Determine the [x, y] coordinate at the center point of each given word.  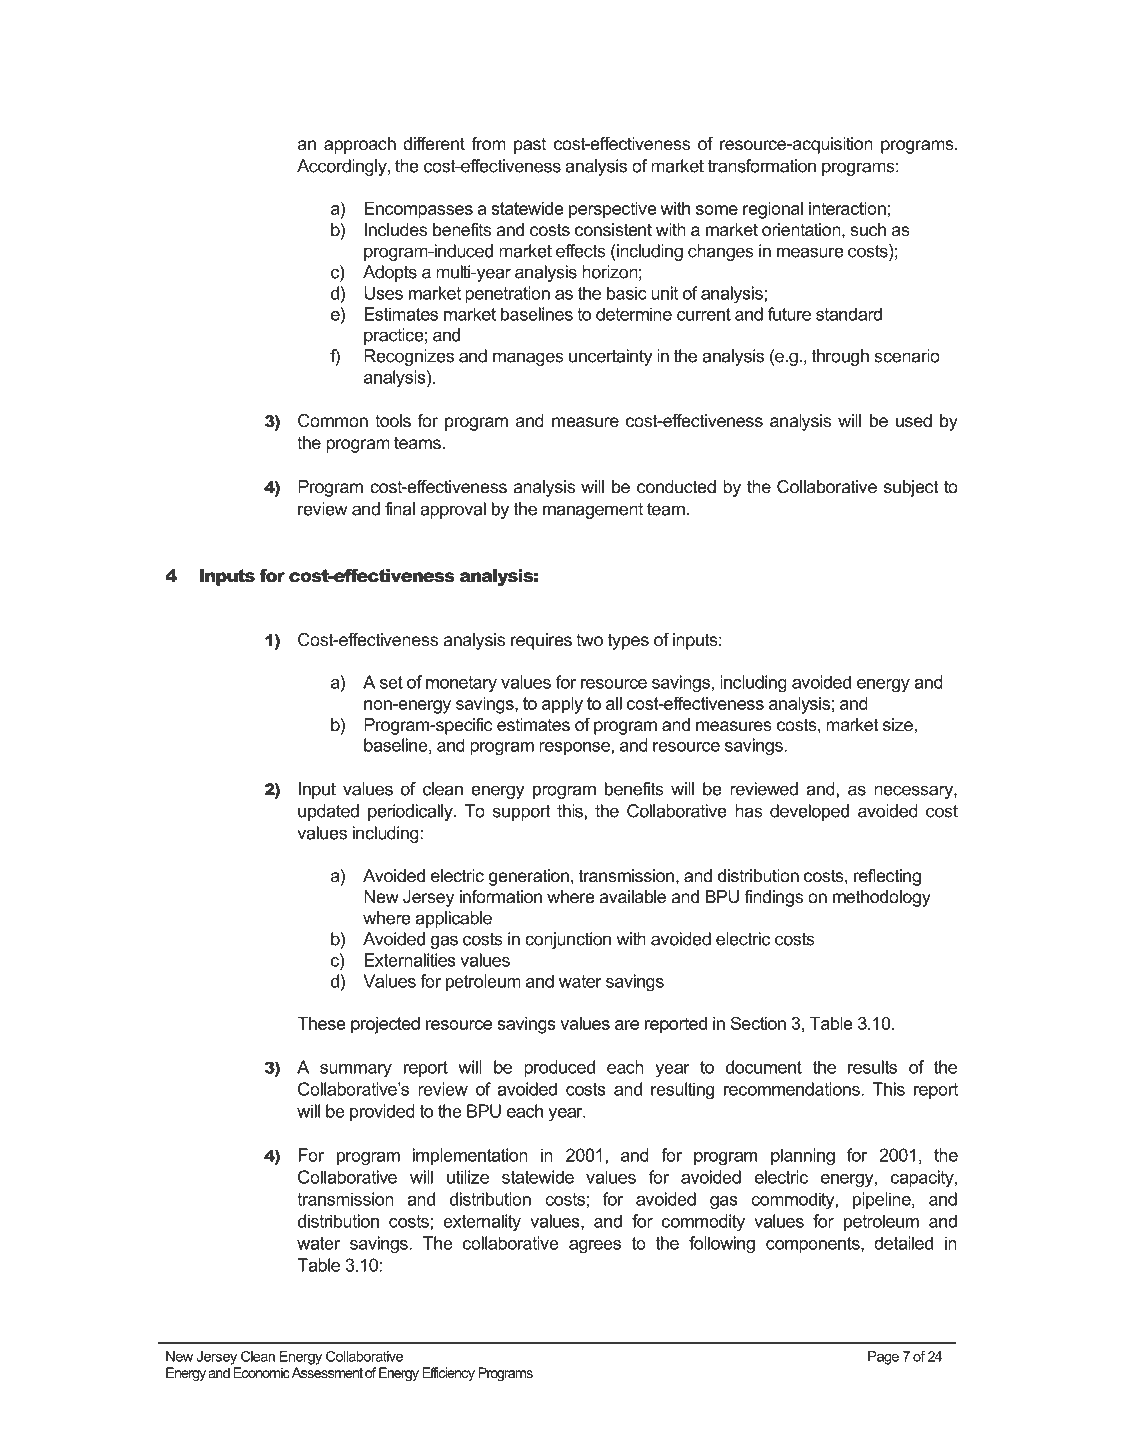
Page [883, 1358]
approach [360, 145]
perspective [613, 210]
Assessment [327, 1372]
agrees [595, 1247]
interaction [847, 208]
